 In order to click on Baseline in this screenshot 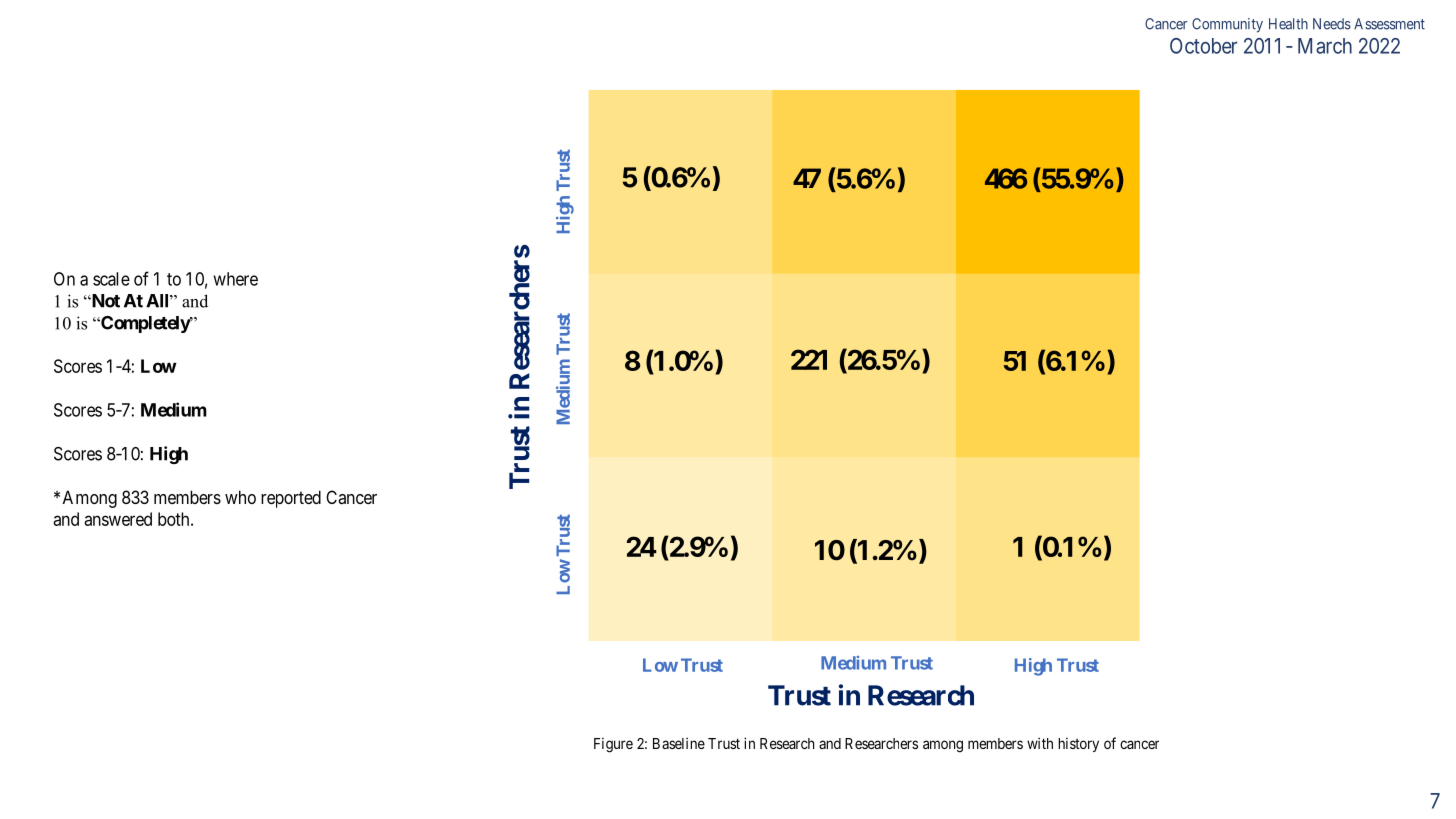, I will do `click(679, 743)`.
